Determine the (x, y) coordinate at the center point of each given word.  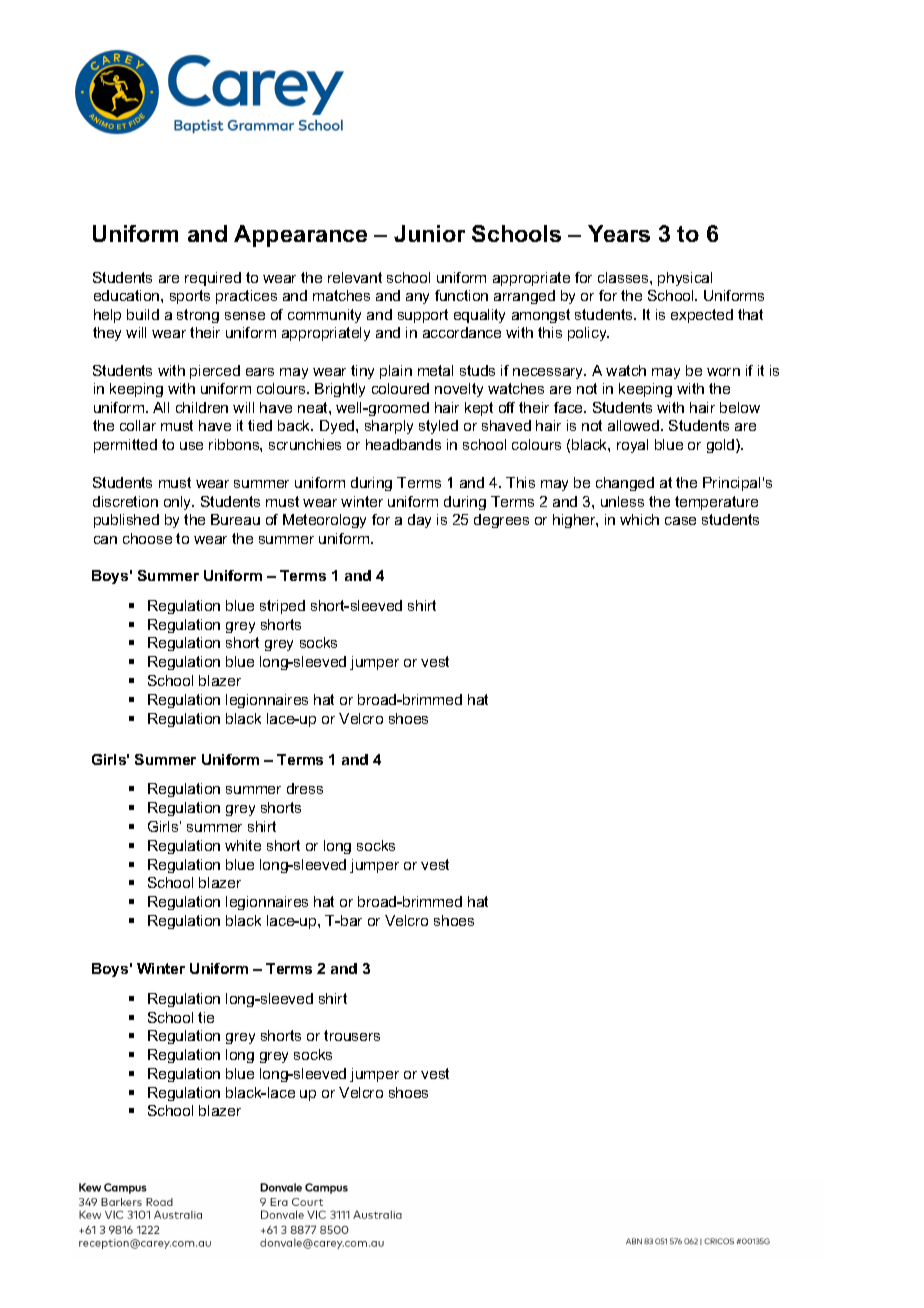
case (680, 521)
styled (438, 427)
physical (685, 279)
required (213, 279)
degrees (501, 521)
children (202, 407)
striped (282, 607)
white (243, 845)
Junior (429, 233)
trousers (352, 1035)
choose (147, 538)
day (419, 521)
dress (305, 788)
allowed (635, 425)
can (105, 540)
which (639, 519)
